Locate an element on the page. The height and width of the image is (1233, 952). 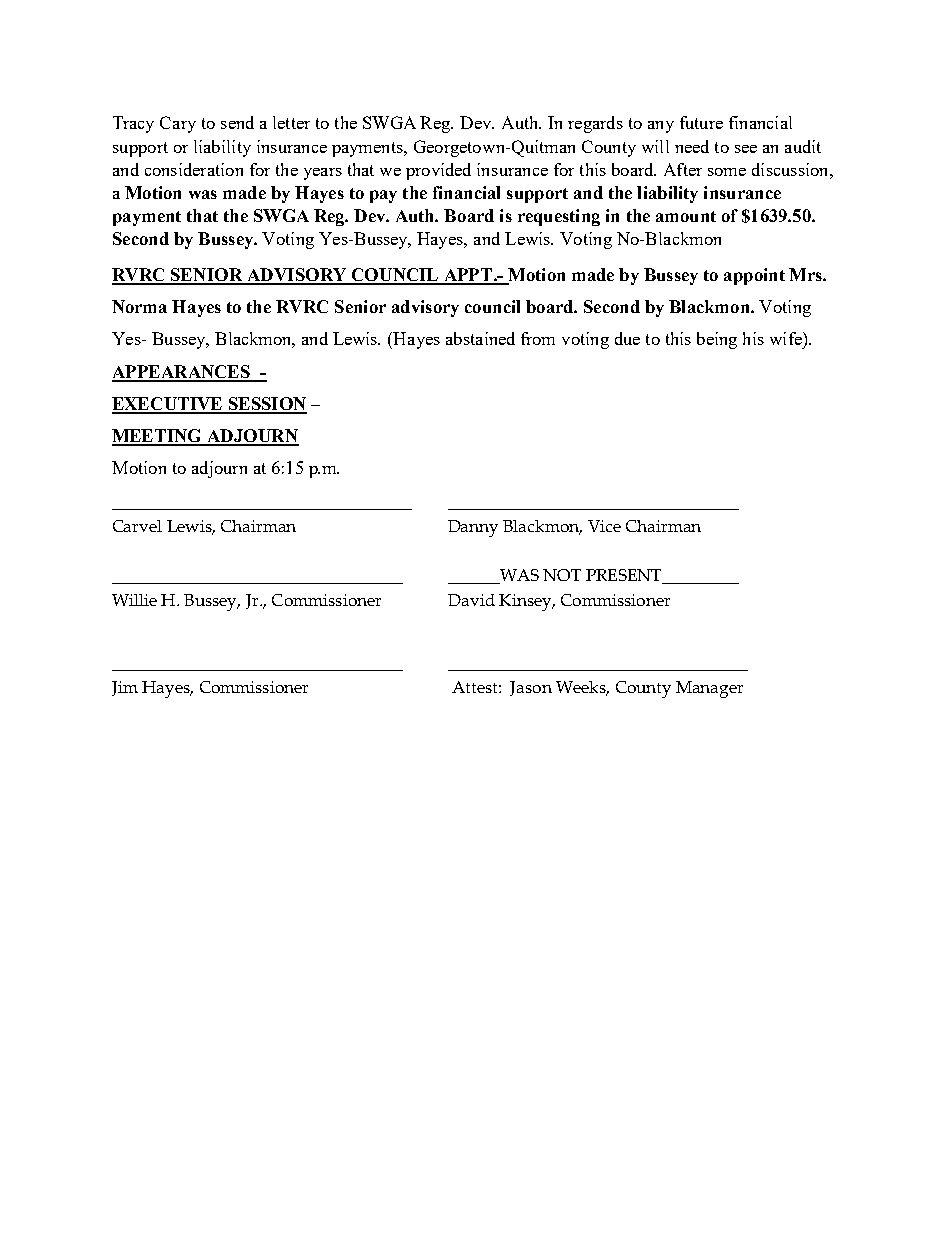
from is located at coordinates (538, 338).
